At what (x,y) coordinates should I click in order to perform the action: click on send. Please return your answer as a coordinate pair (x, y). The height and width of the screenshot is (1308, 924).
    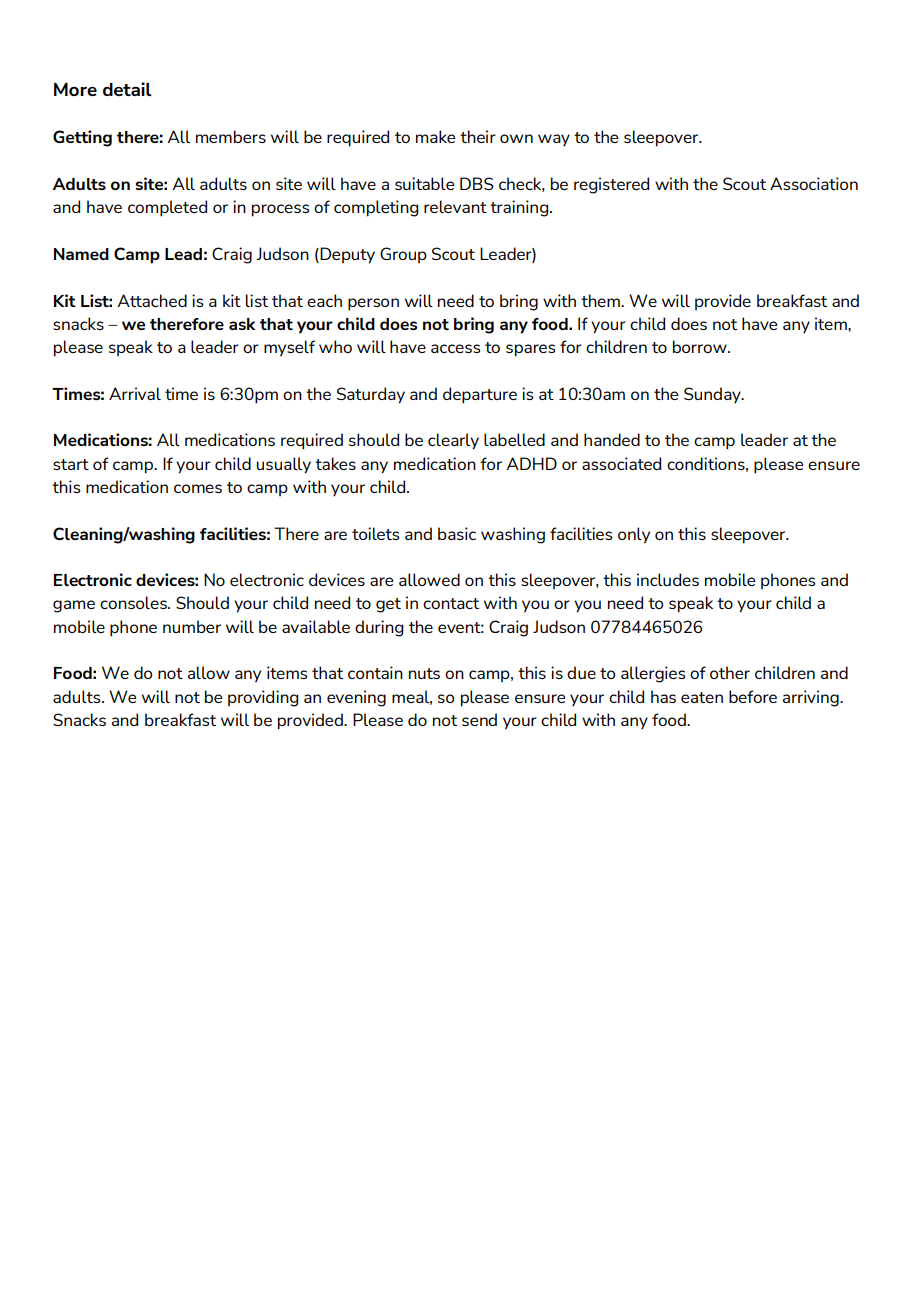
    Looking at the image, I should click on (479, 719).
